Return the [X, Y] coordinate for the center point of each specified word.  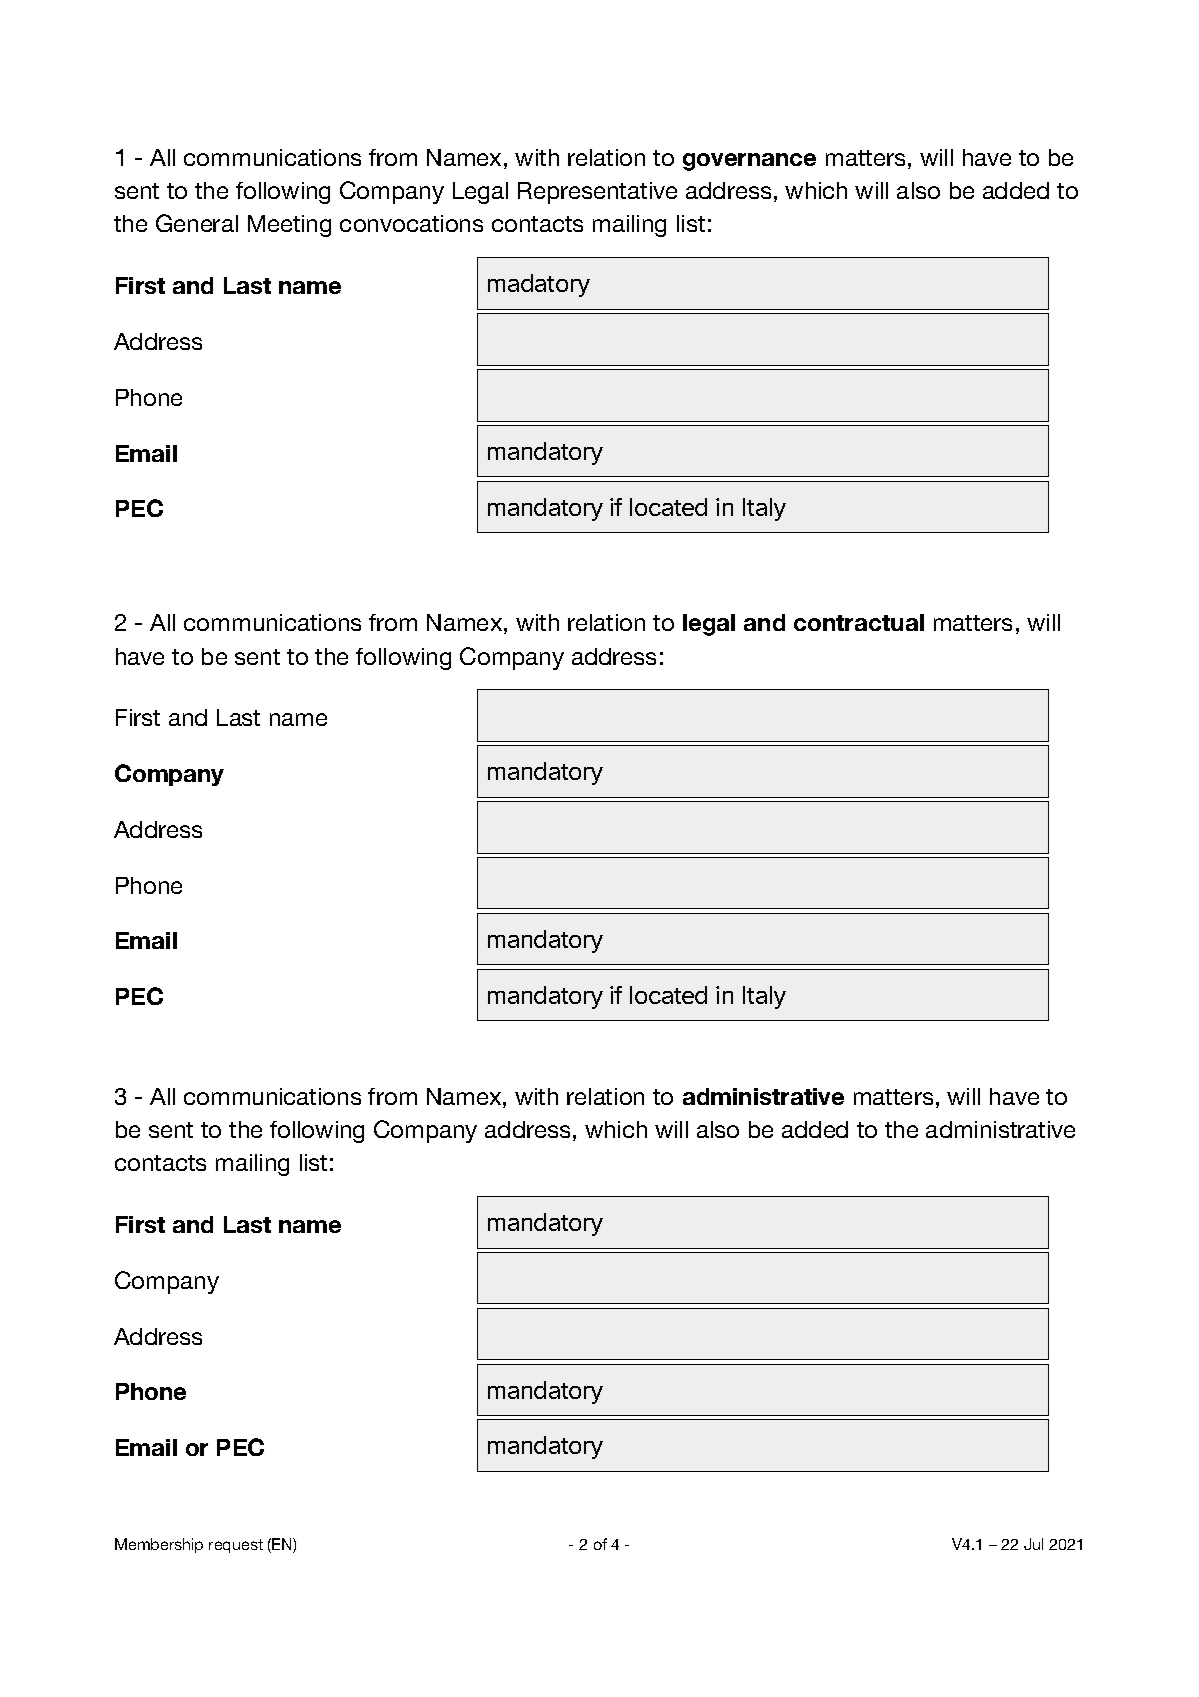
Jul [1033, 1544]
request [236, 1546]
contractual [859, 622]
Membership [159, 1545]
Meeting [289, 226]
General [197, 223]
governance [749, 162]
